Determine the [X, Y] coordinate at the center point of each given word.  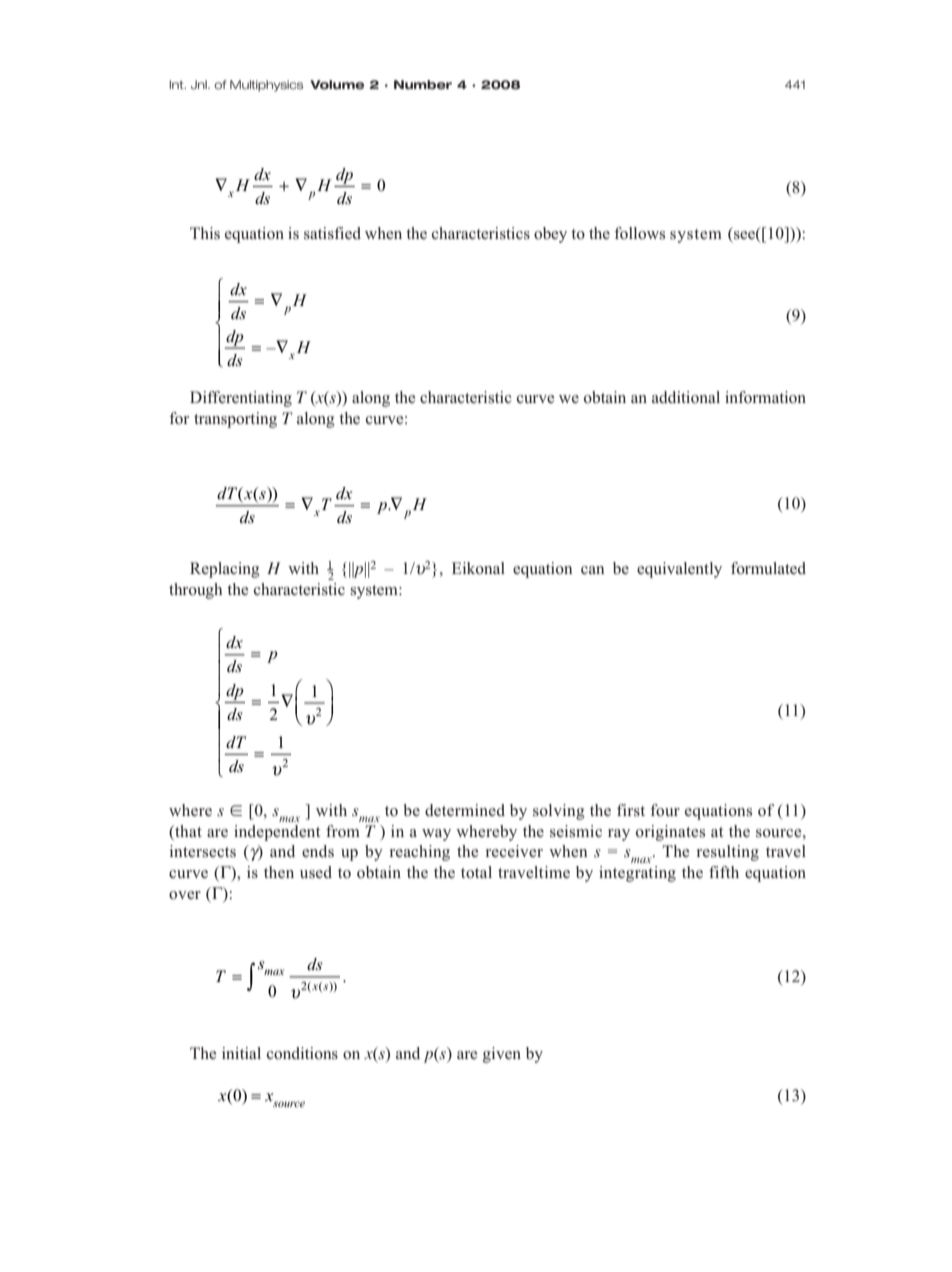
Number [423, 85]
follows [639, 233]
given [502, 1055]
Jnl [200, 84]
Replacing [225, 570]
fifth [724, 872]
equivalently [679, 570]
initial [241, 1053]
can [593, 570]
